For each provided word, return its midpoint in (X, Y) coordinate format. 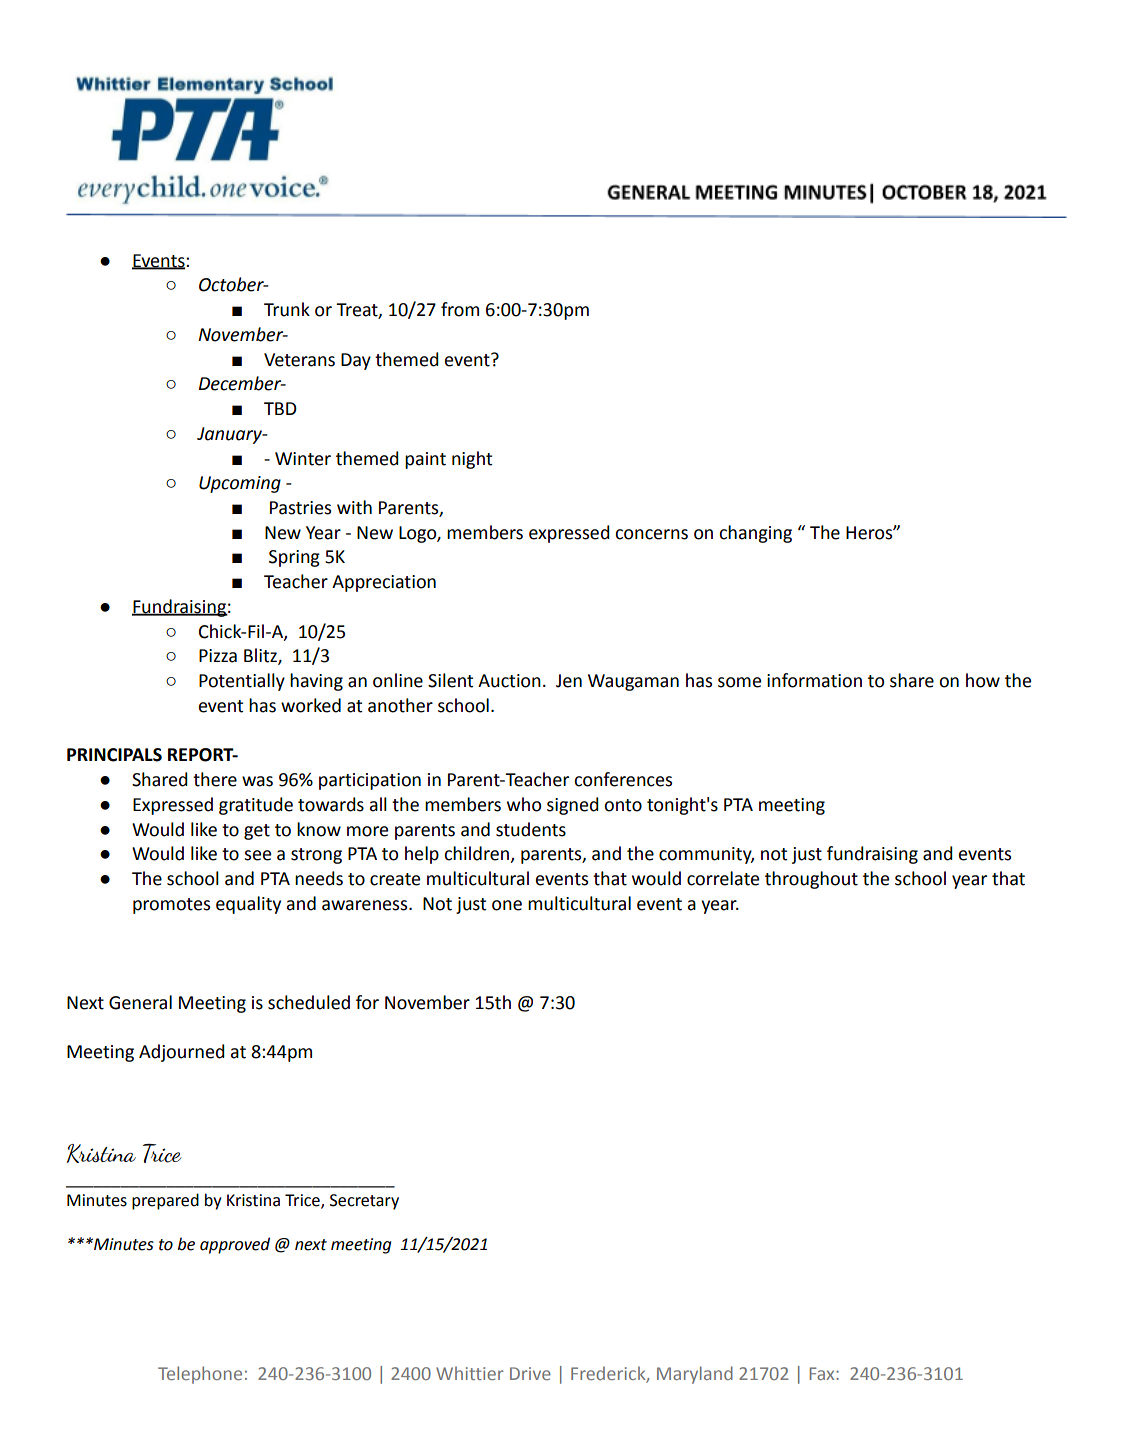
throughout (811, 880)
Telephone (200, 1375)
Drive (530, 1373)
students (531, 829)
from (460, 309)
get (257, 832)
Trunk (287, 309)
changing (755, 534)
